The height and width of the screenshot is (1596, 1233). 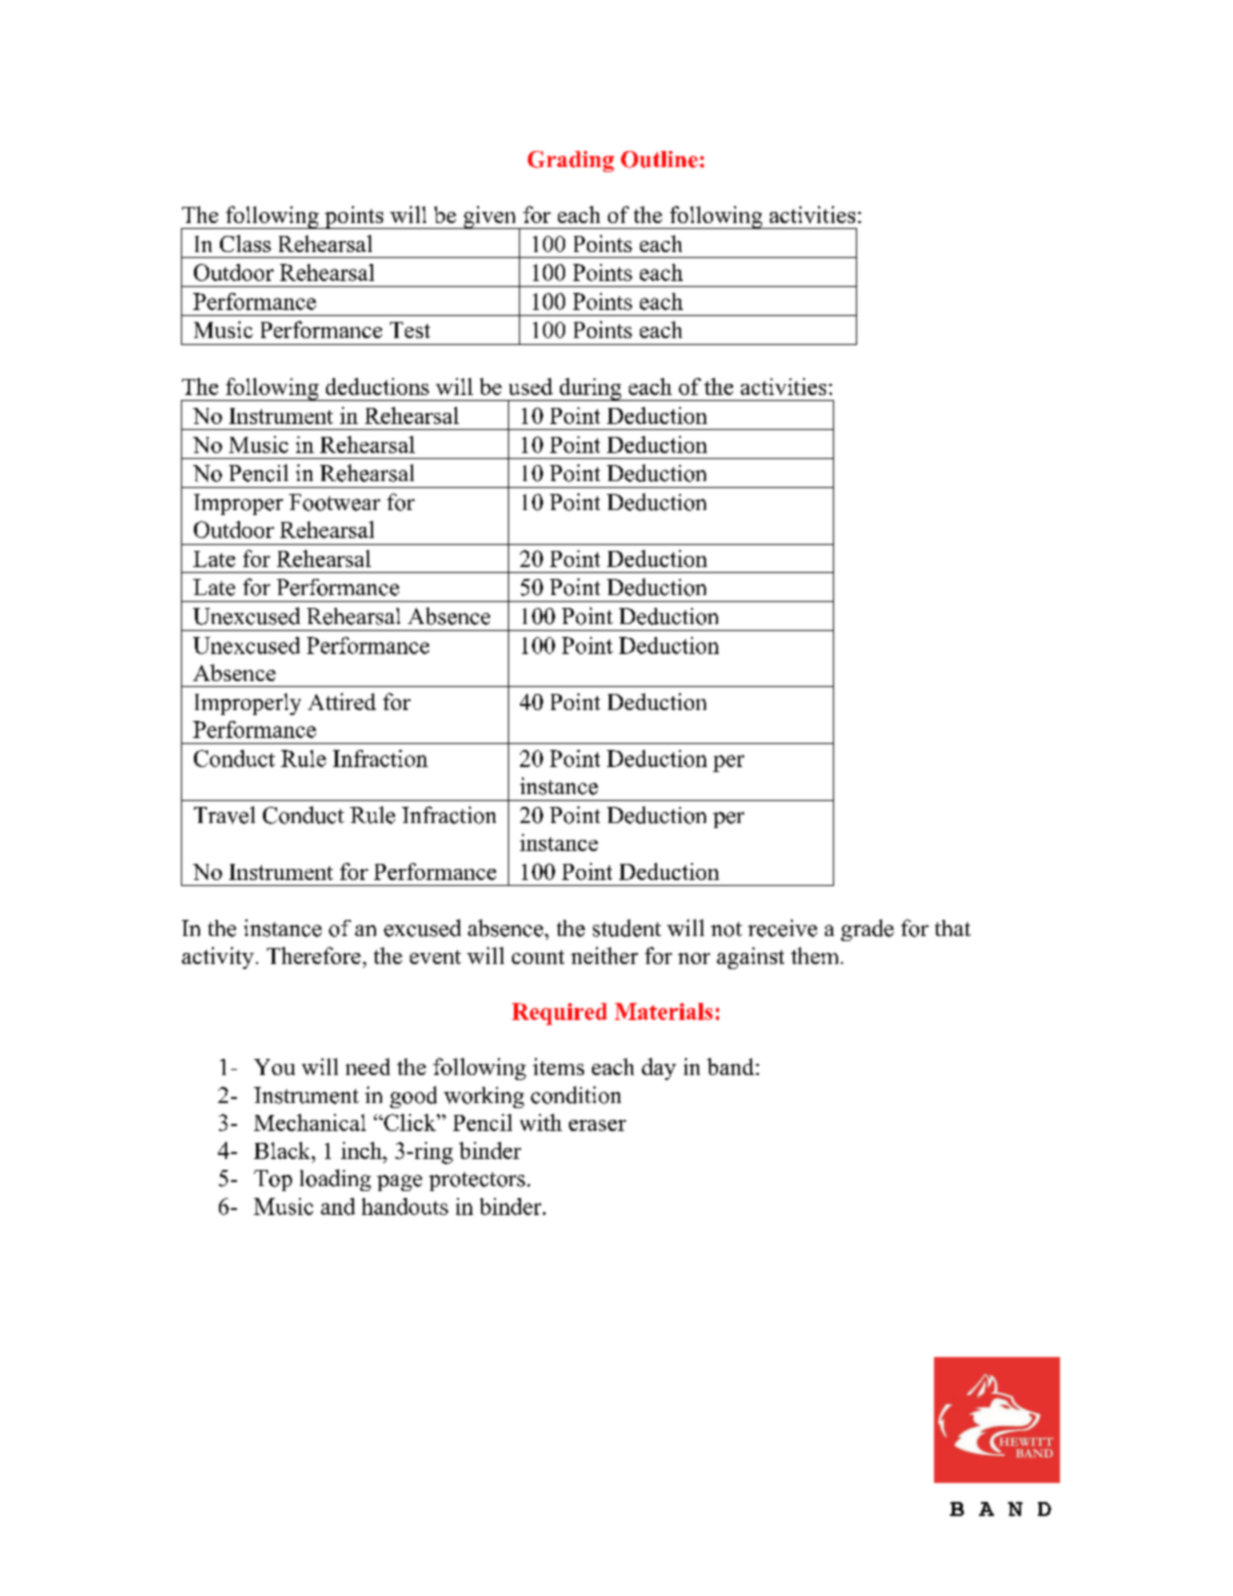 What do you see at coordinates (334, 502) in the screenshot?
I see `Footwear` at bounding box center [334, 502].
